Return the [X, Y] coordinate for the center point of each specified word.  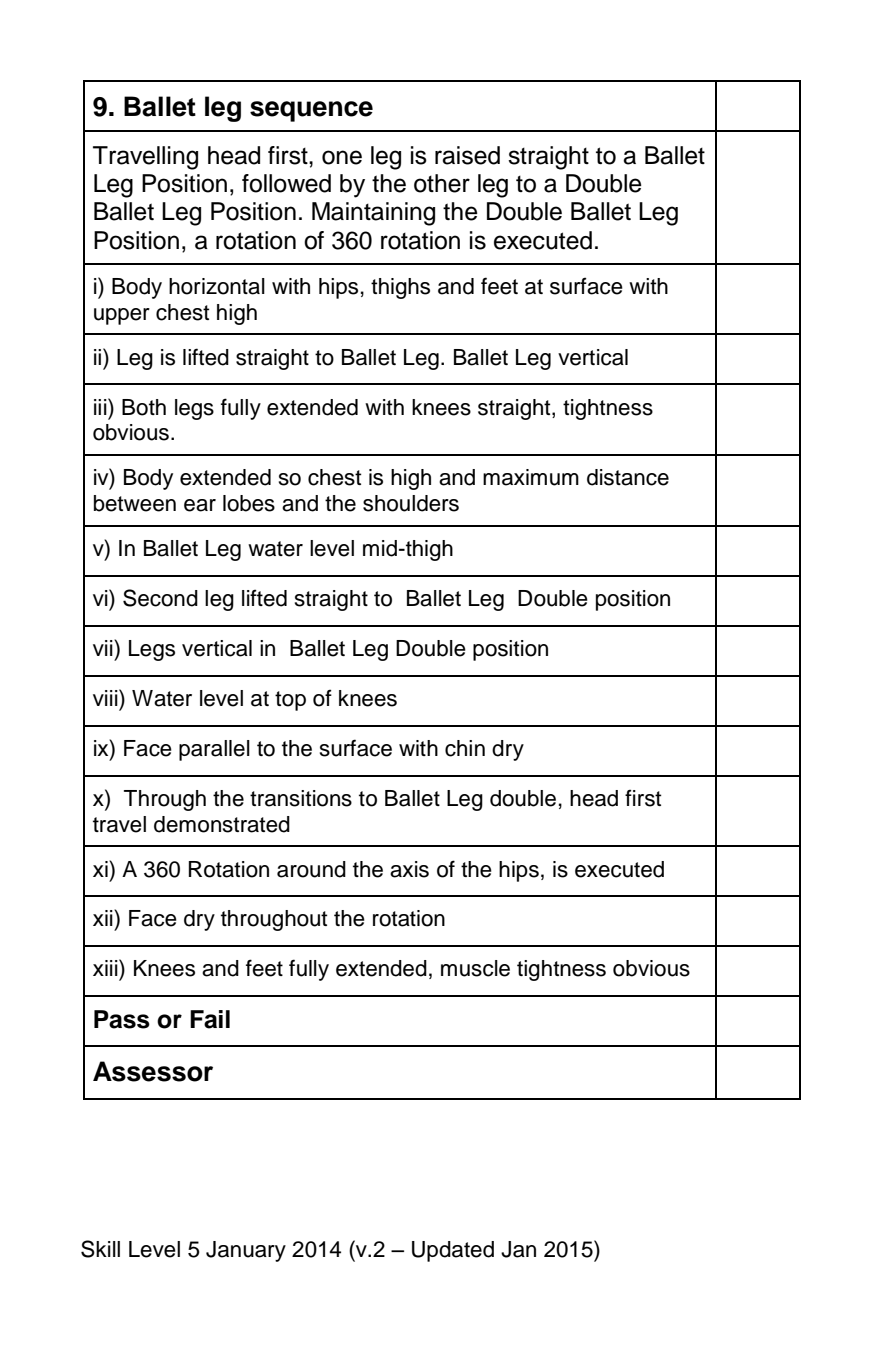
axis [409, 869]
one [342, 157]
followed [286, 183]
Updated [453, 1251]
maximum [531, 477]
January [246, 1251]
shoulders [411, 503]
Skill [100, 1249]
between [135, 503]
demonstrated [222, 824]
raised [467, 155]
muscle [475, 968]
